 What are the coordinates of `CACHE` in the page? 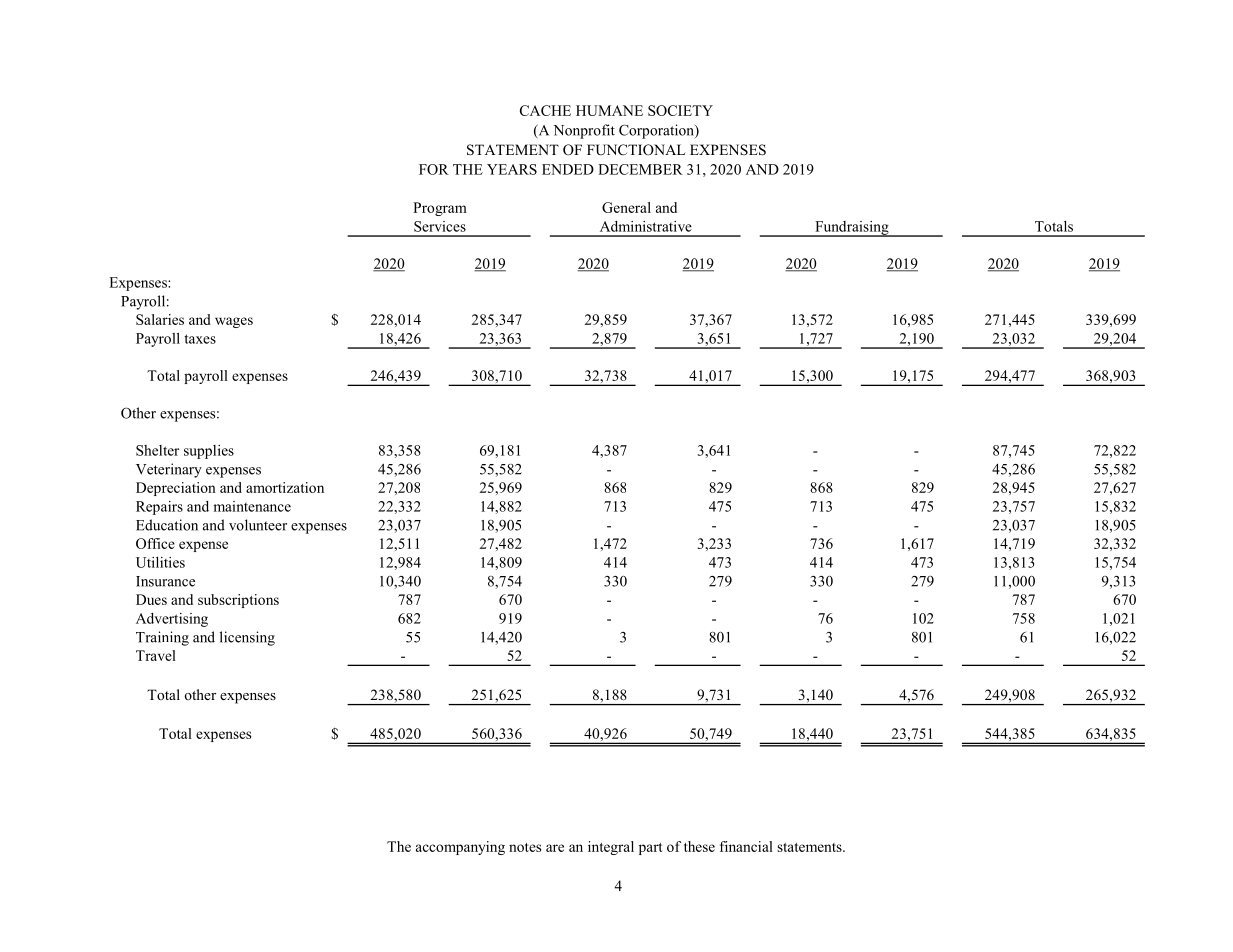 It's located at (545, 110).
